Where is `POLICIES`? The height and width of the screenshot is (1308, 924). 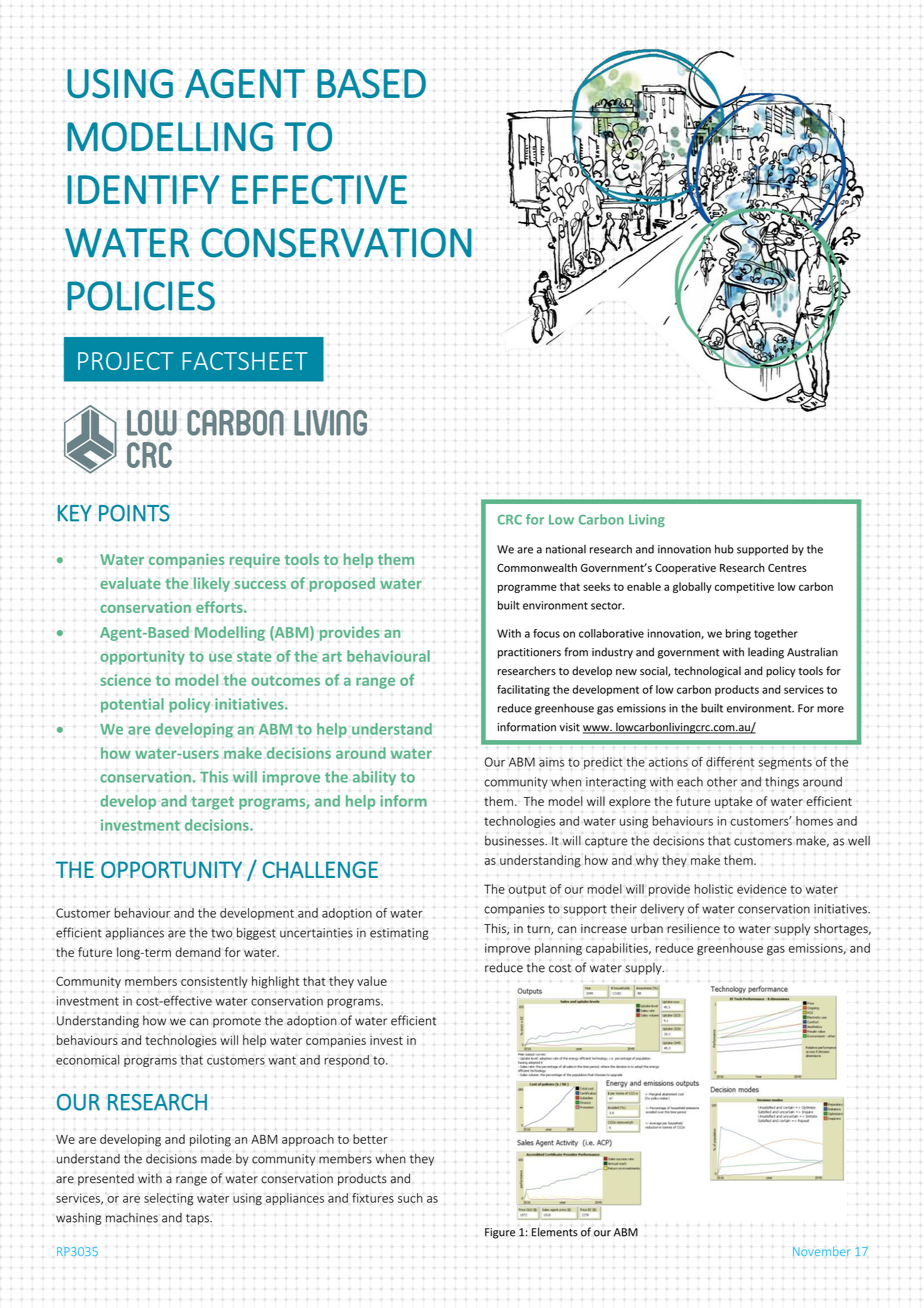 POLICIES is located at coordinates (141, 296).
